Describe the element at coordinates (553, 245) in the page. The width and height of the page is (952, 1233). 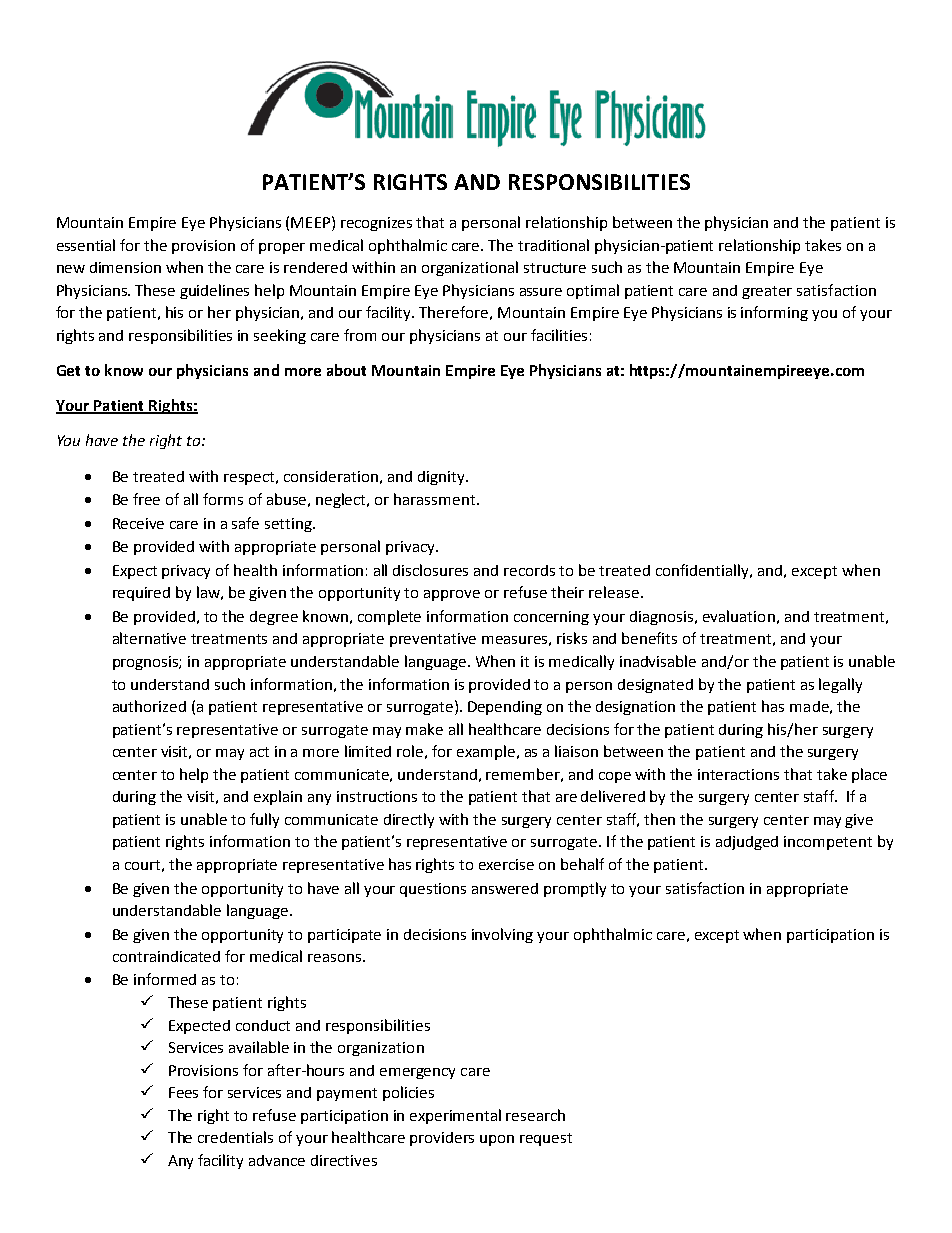
I see `traditional` at that location.
